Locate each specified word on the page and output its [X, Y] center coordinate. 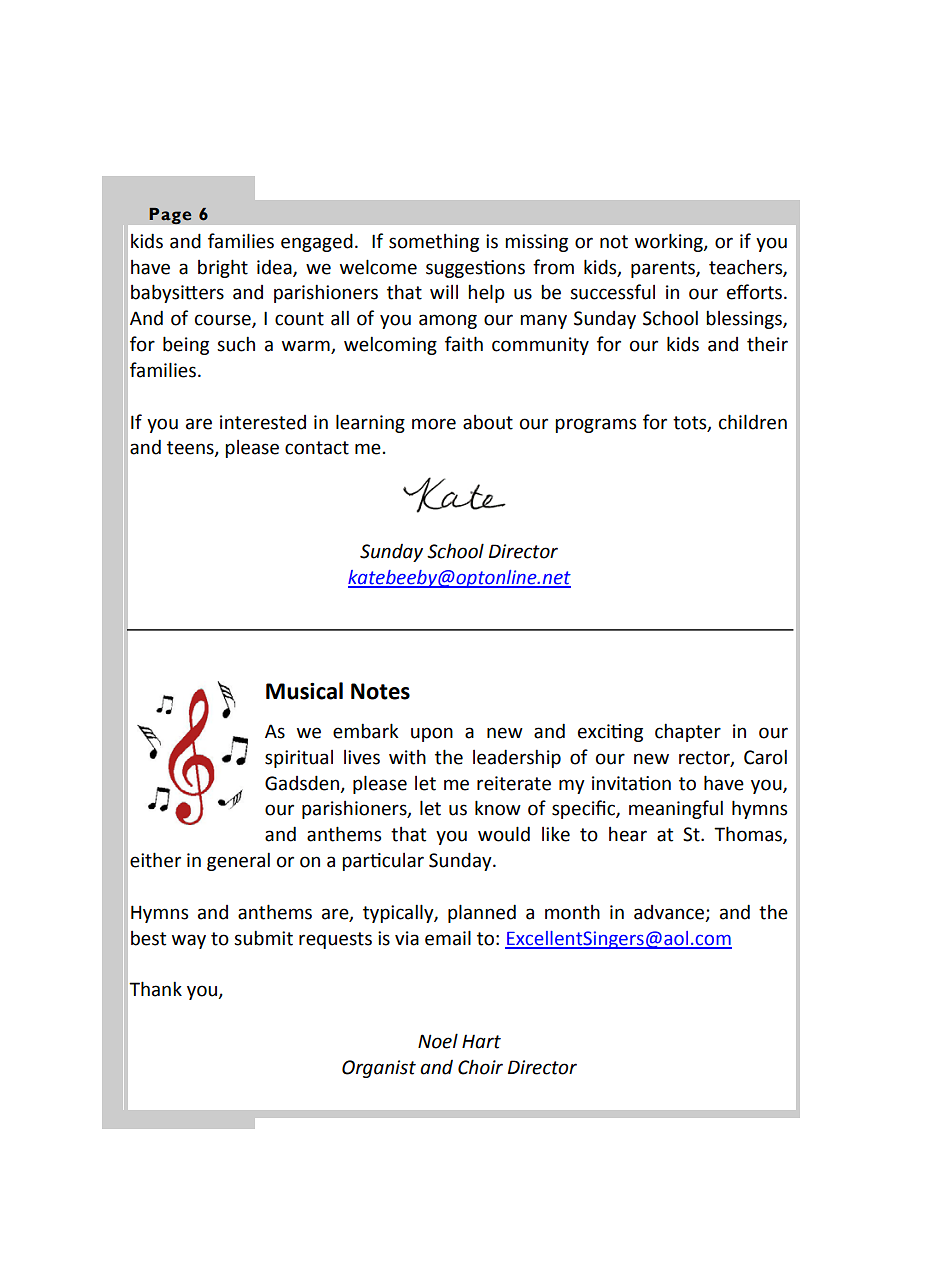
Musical [304, 691]
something [434, 243]
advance [670, 913]
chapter [688, 732]
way [189, 941]
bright [223, 268]
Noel [438, 1041]
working [670, 242]
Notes [380, 691]
